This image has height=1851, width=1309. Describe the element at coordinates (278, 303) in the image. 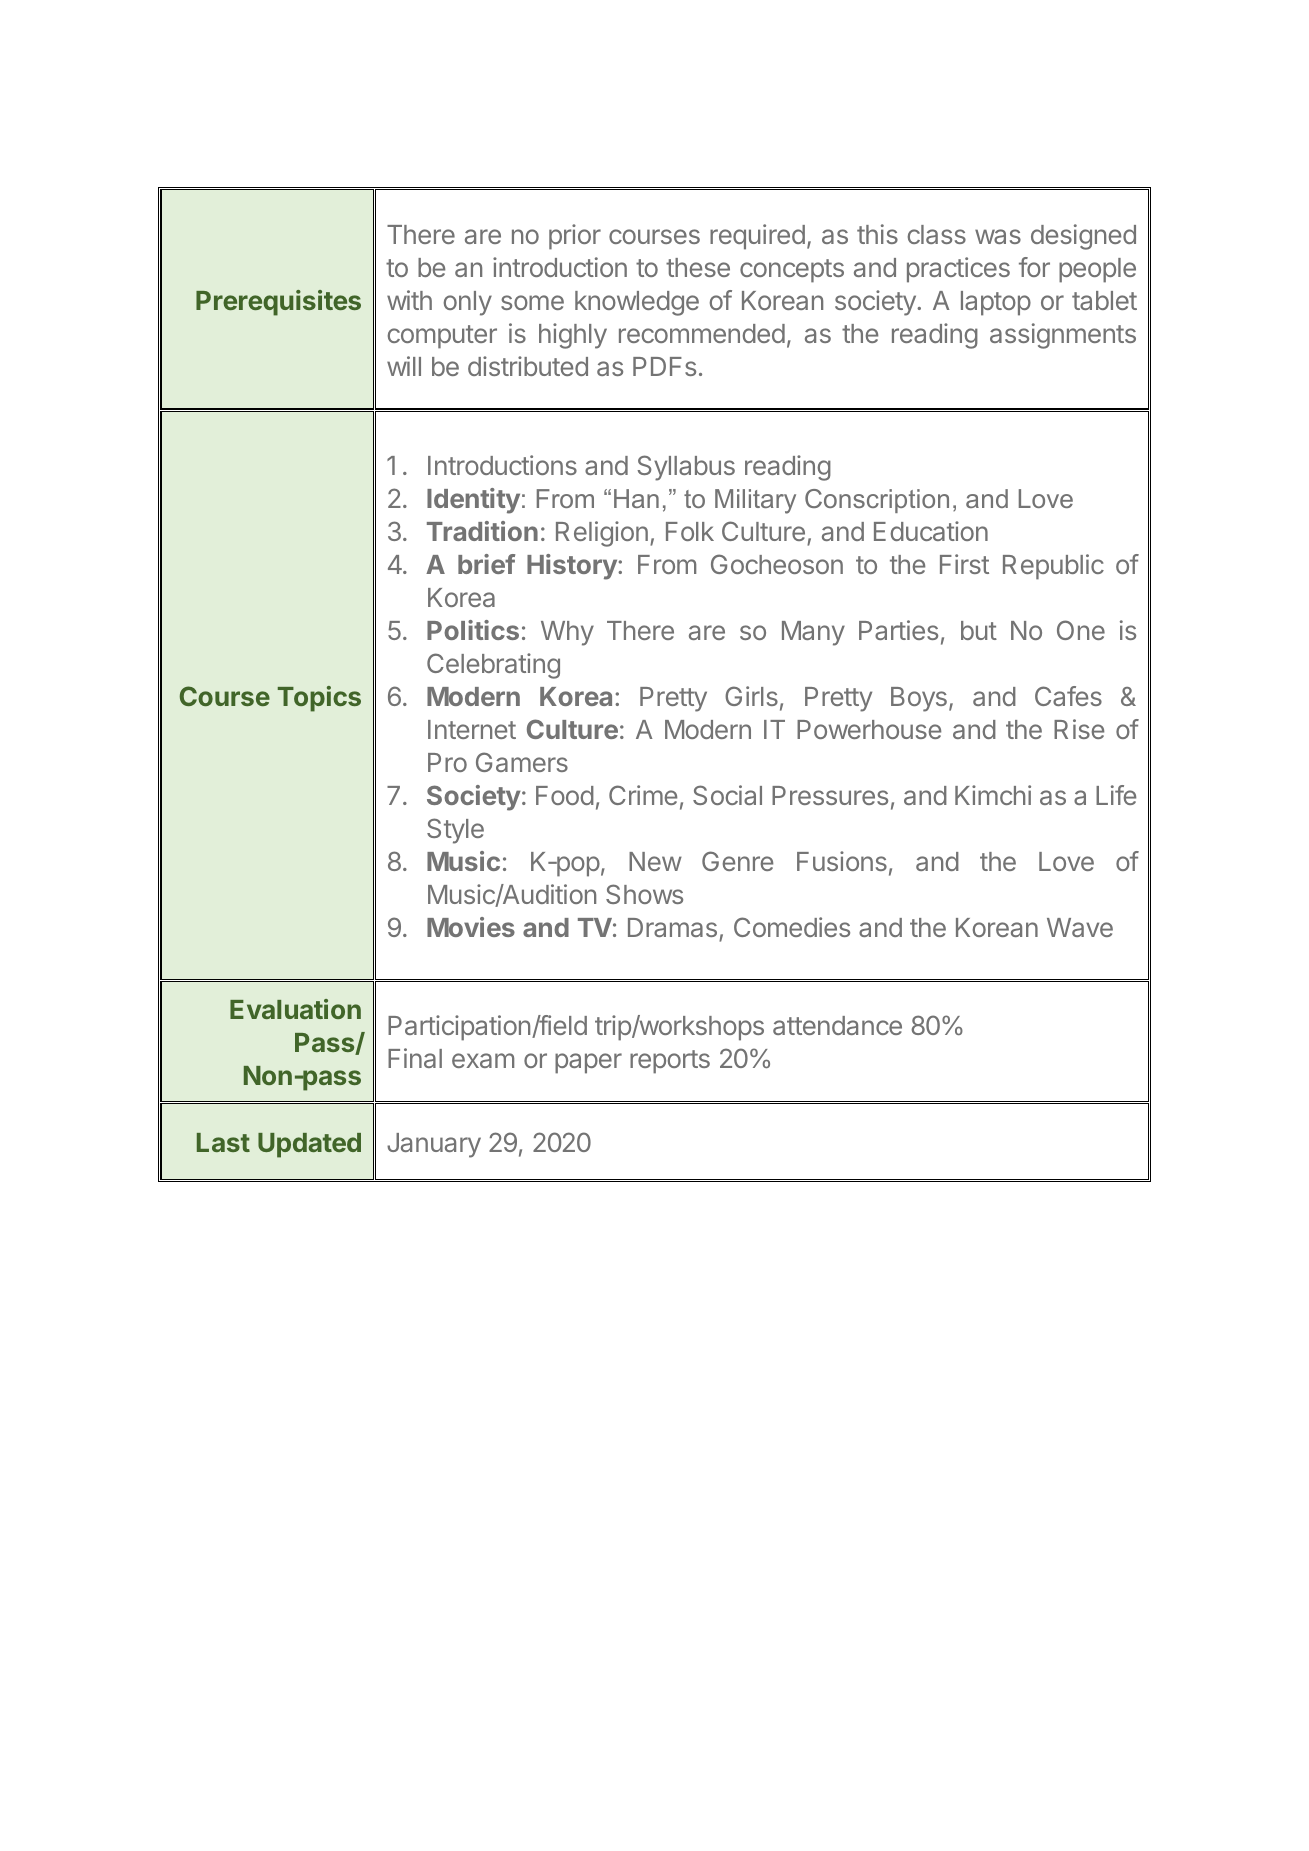

I see `Prerequisites` at that location.
